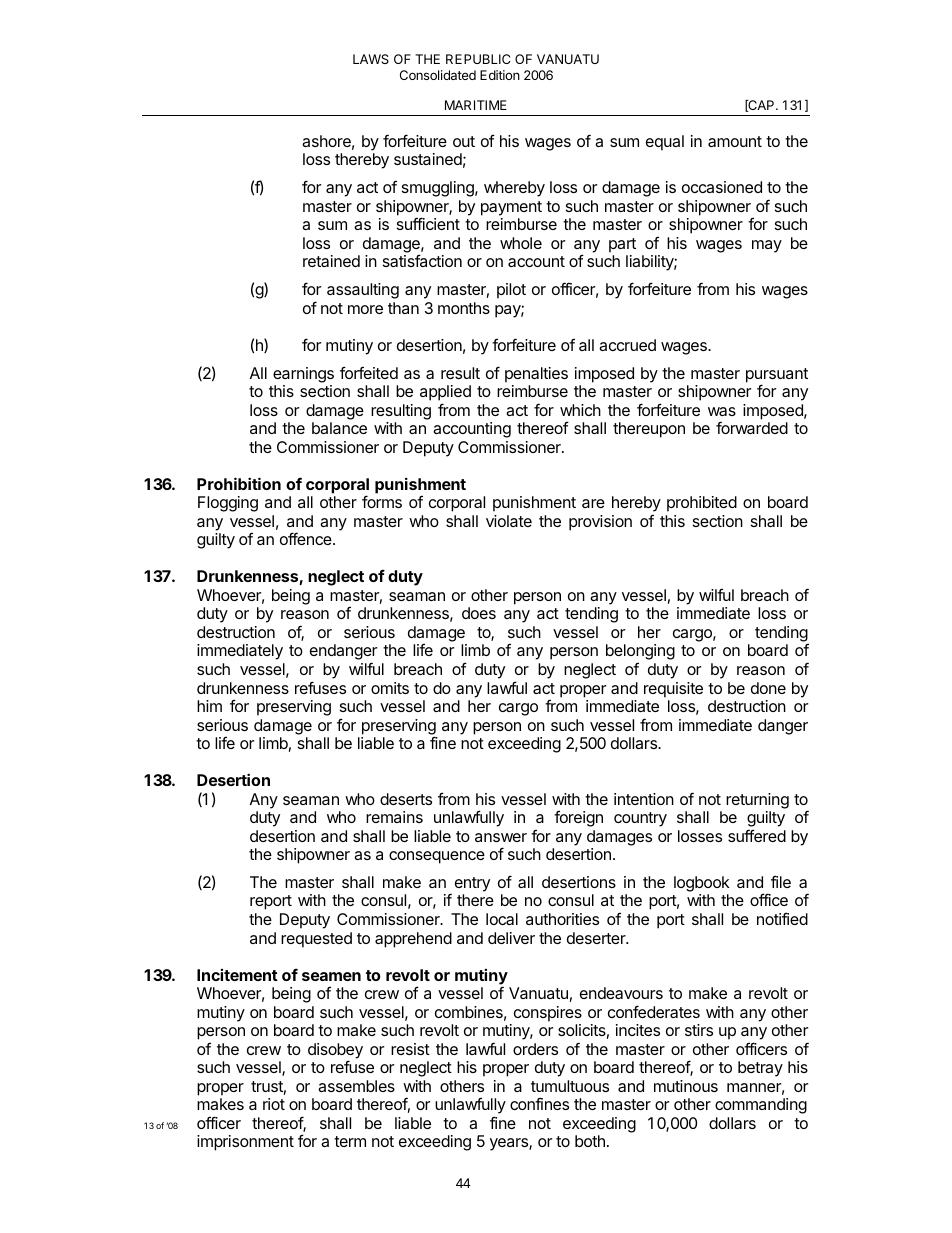 This document has height=1233, width=952. What do you see at coordinates (316, 940) in the document?
I see `requested` at bounding box center [316, 940].
